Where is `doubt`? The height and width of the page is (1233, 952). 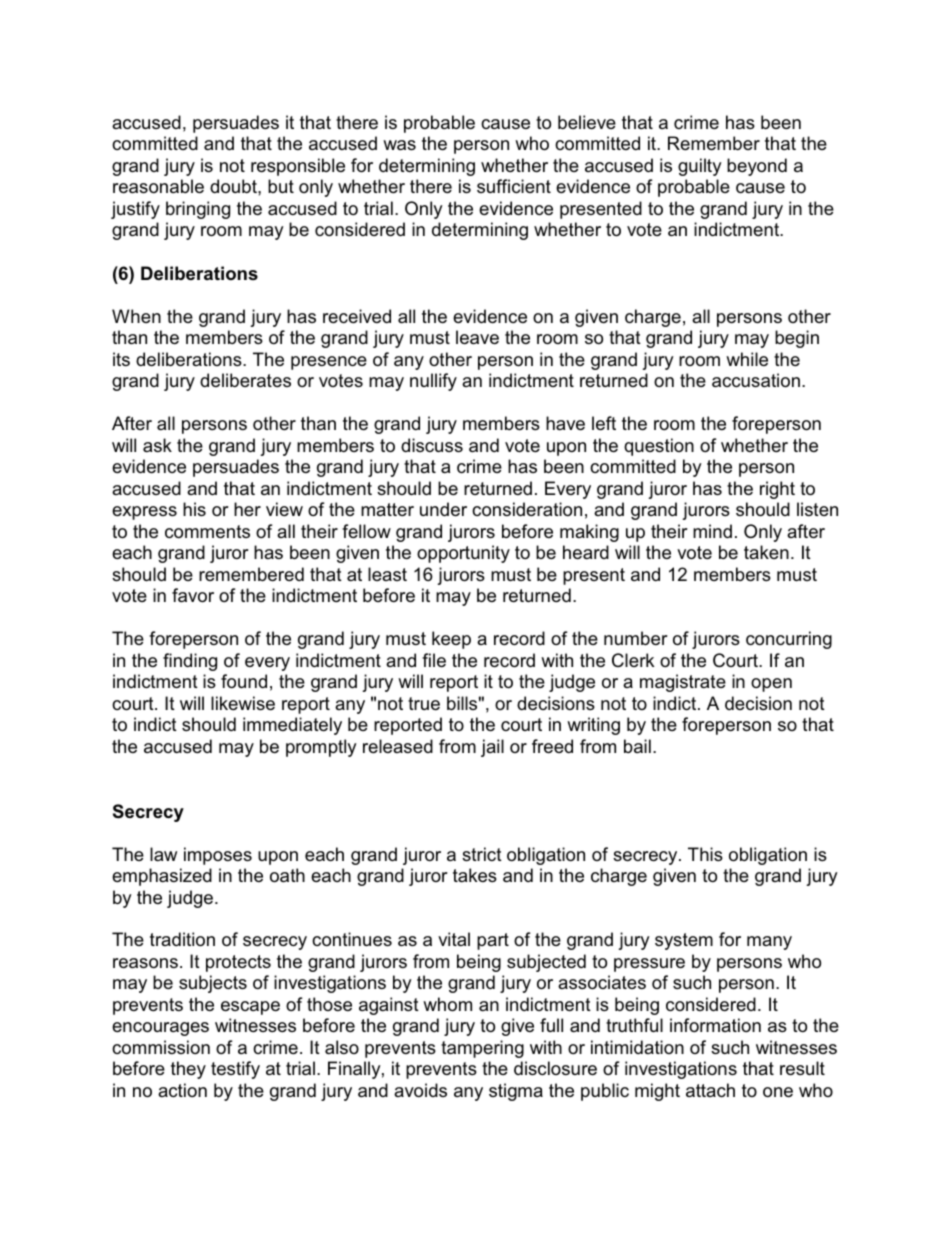 doubt is located at coordinates (234, 186).
